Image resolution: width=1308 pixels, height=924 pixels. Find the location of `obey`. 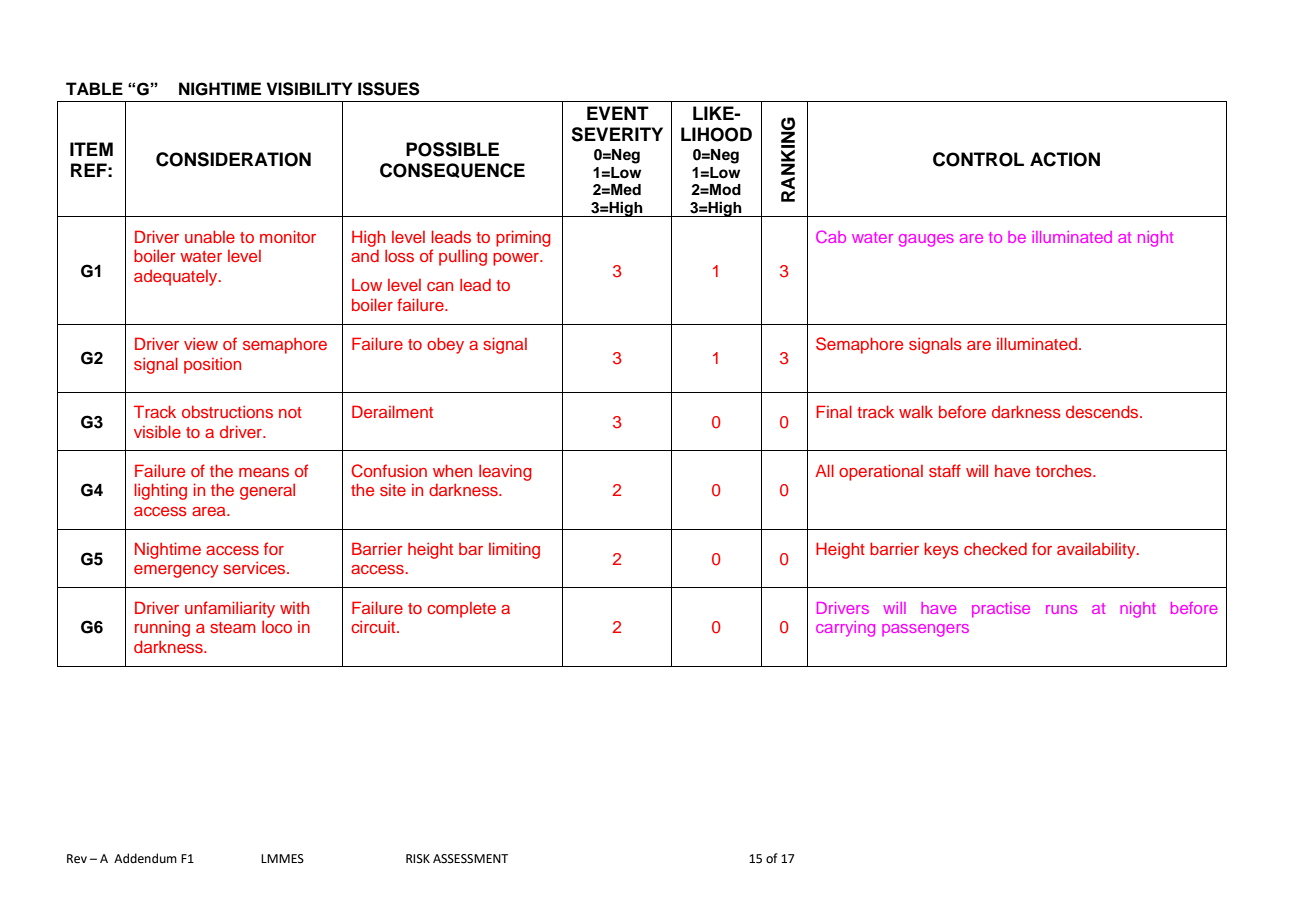

obey is located at coordinates (445, 345).
